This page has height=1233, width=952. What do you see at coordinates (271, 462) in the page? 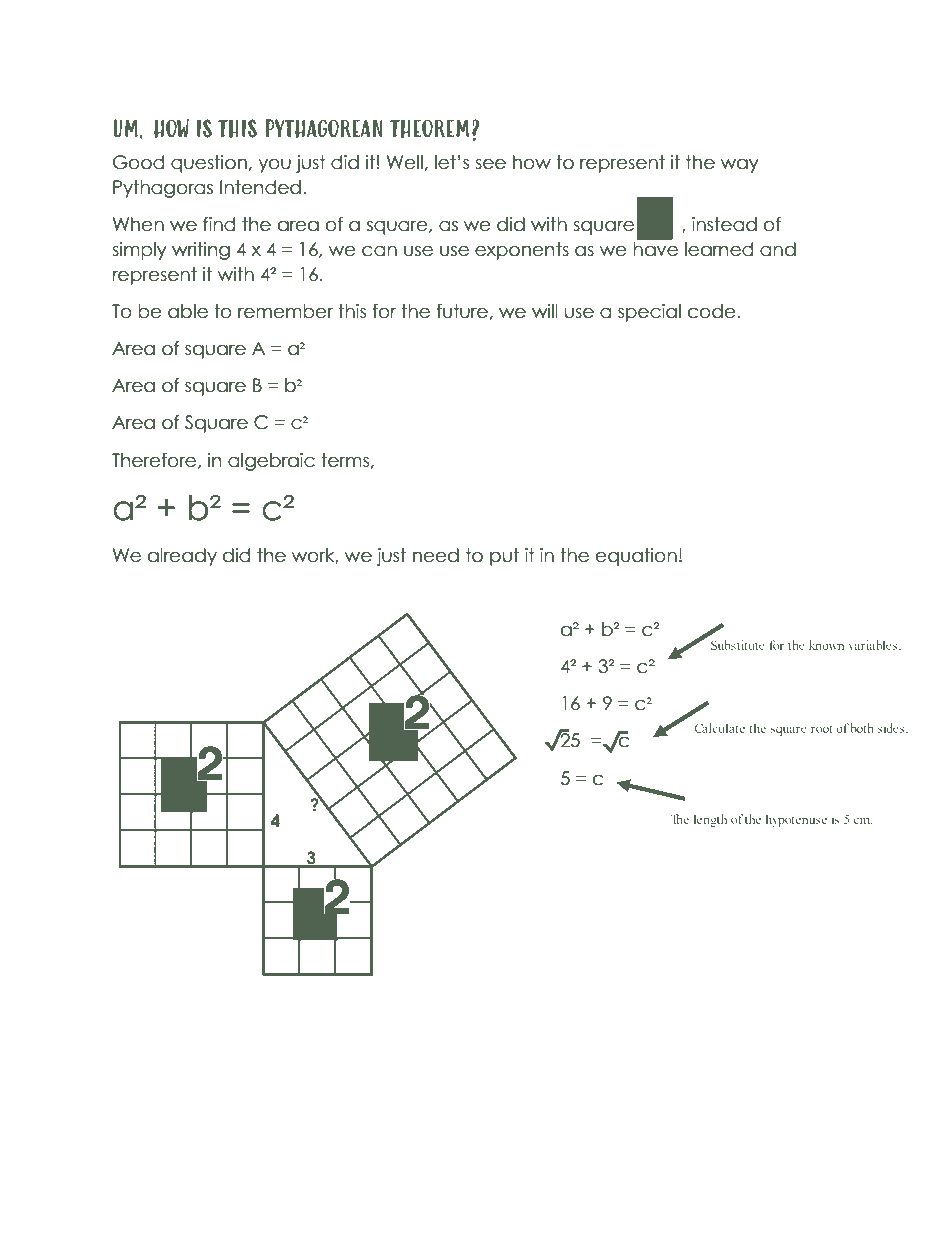
I see `algebraic` at bounding box center [271, 462].
